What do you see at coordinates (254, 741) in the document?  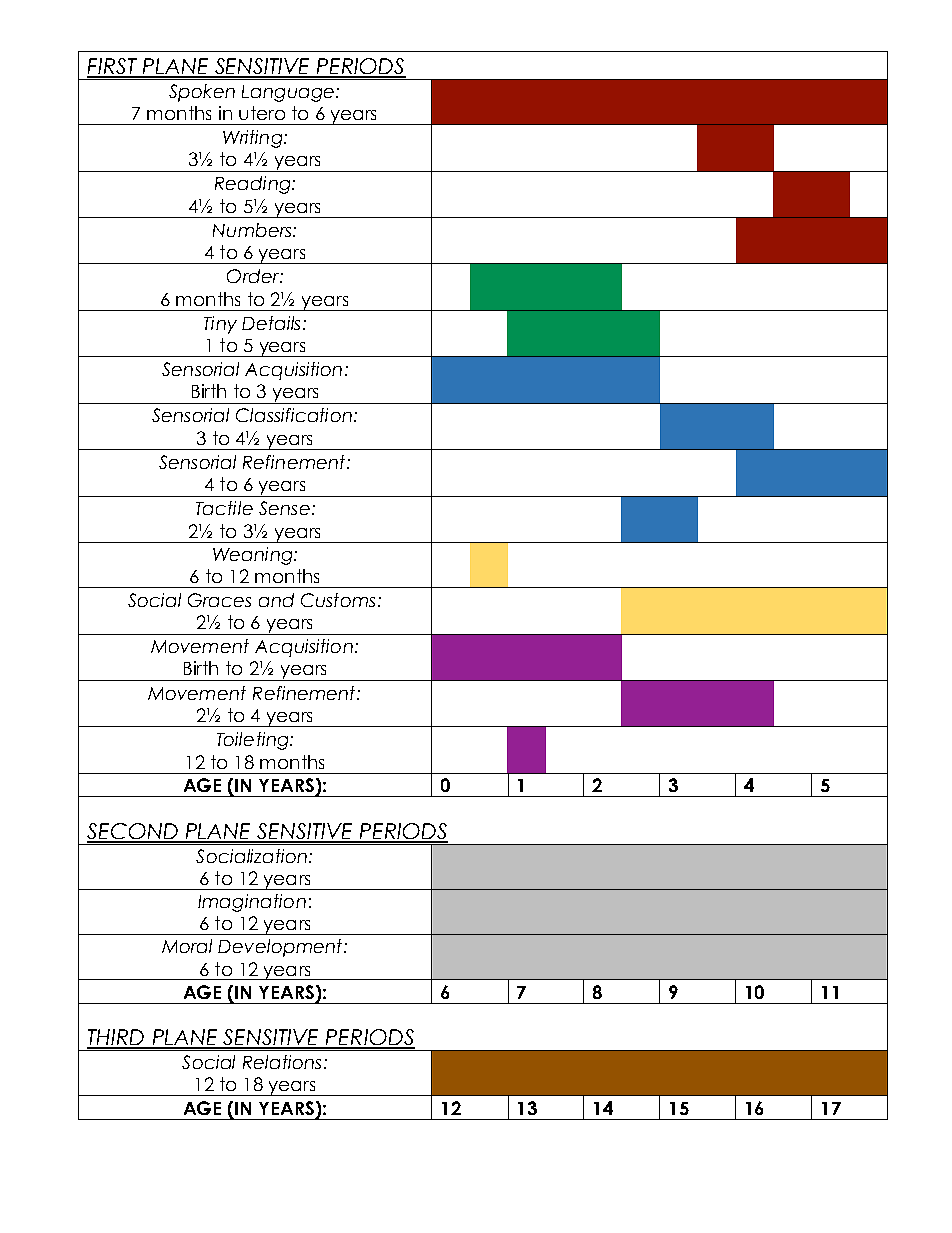 I see `Toileting` at bounding box center [254, 741].
